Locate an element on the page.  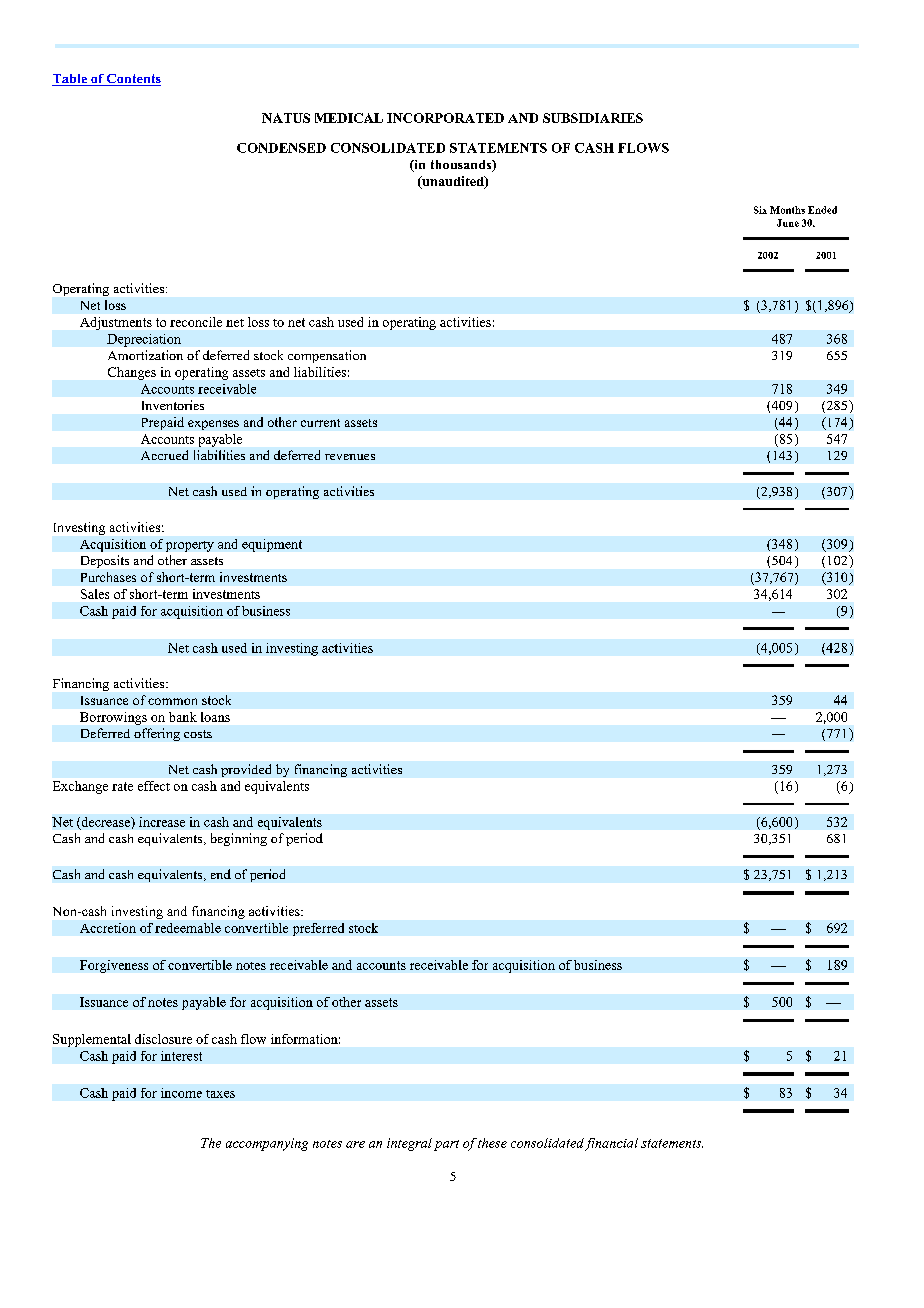
Sales is located at coordinates (95, 594).
